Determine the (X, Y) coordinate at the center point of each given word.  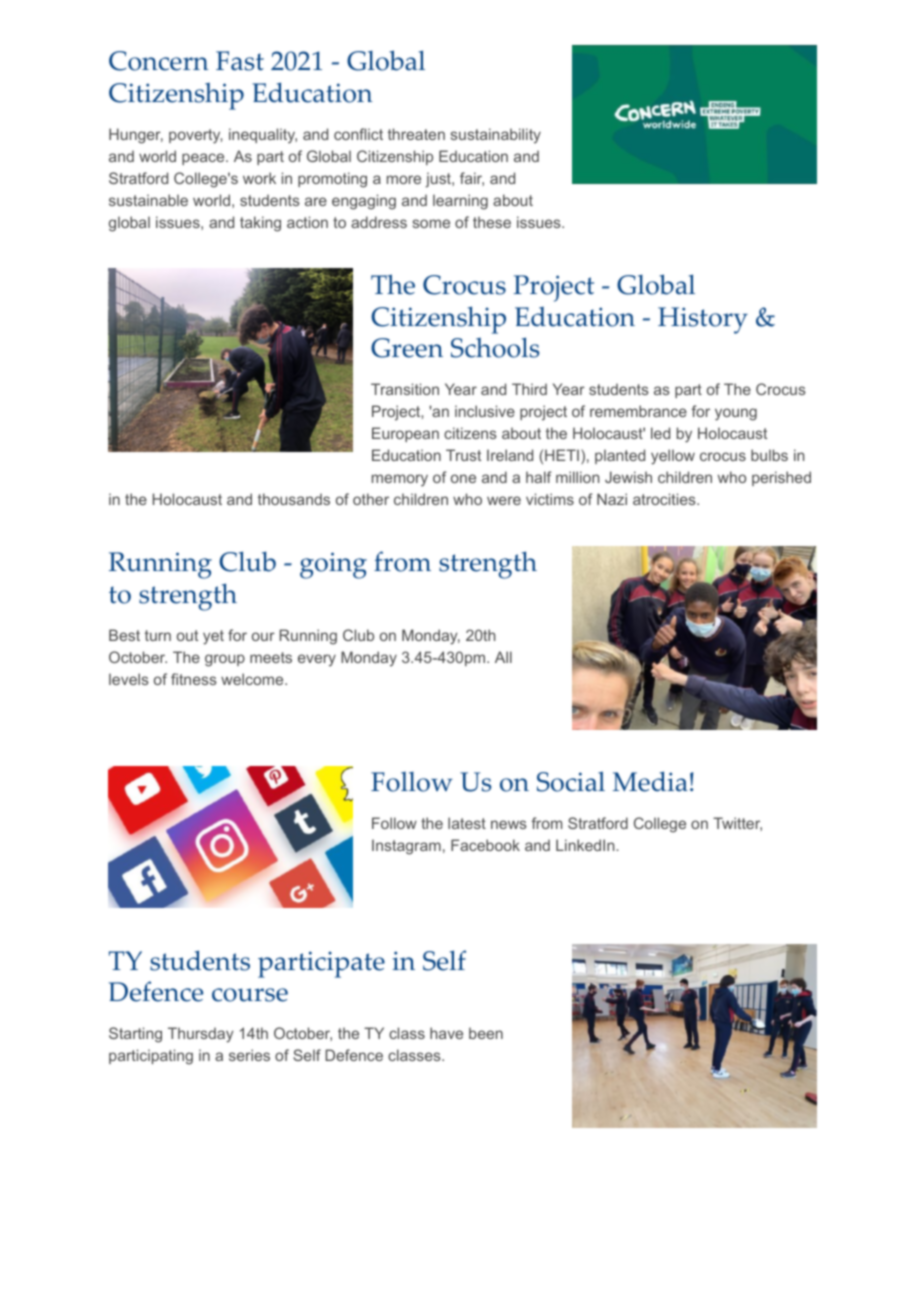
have (446, 1033)
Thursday (201, 1035)
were (504, 500)
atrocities (665, 499)
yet (213, 637)
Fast (240, 61)
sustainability (496, 136)
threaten (416, 134)
